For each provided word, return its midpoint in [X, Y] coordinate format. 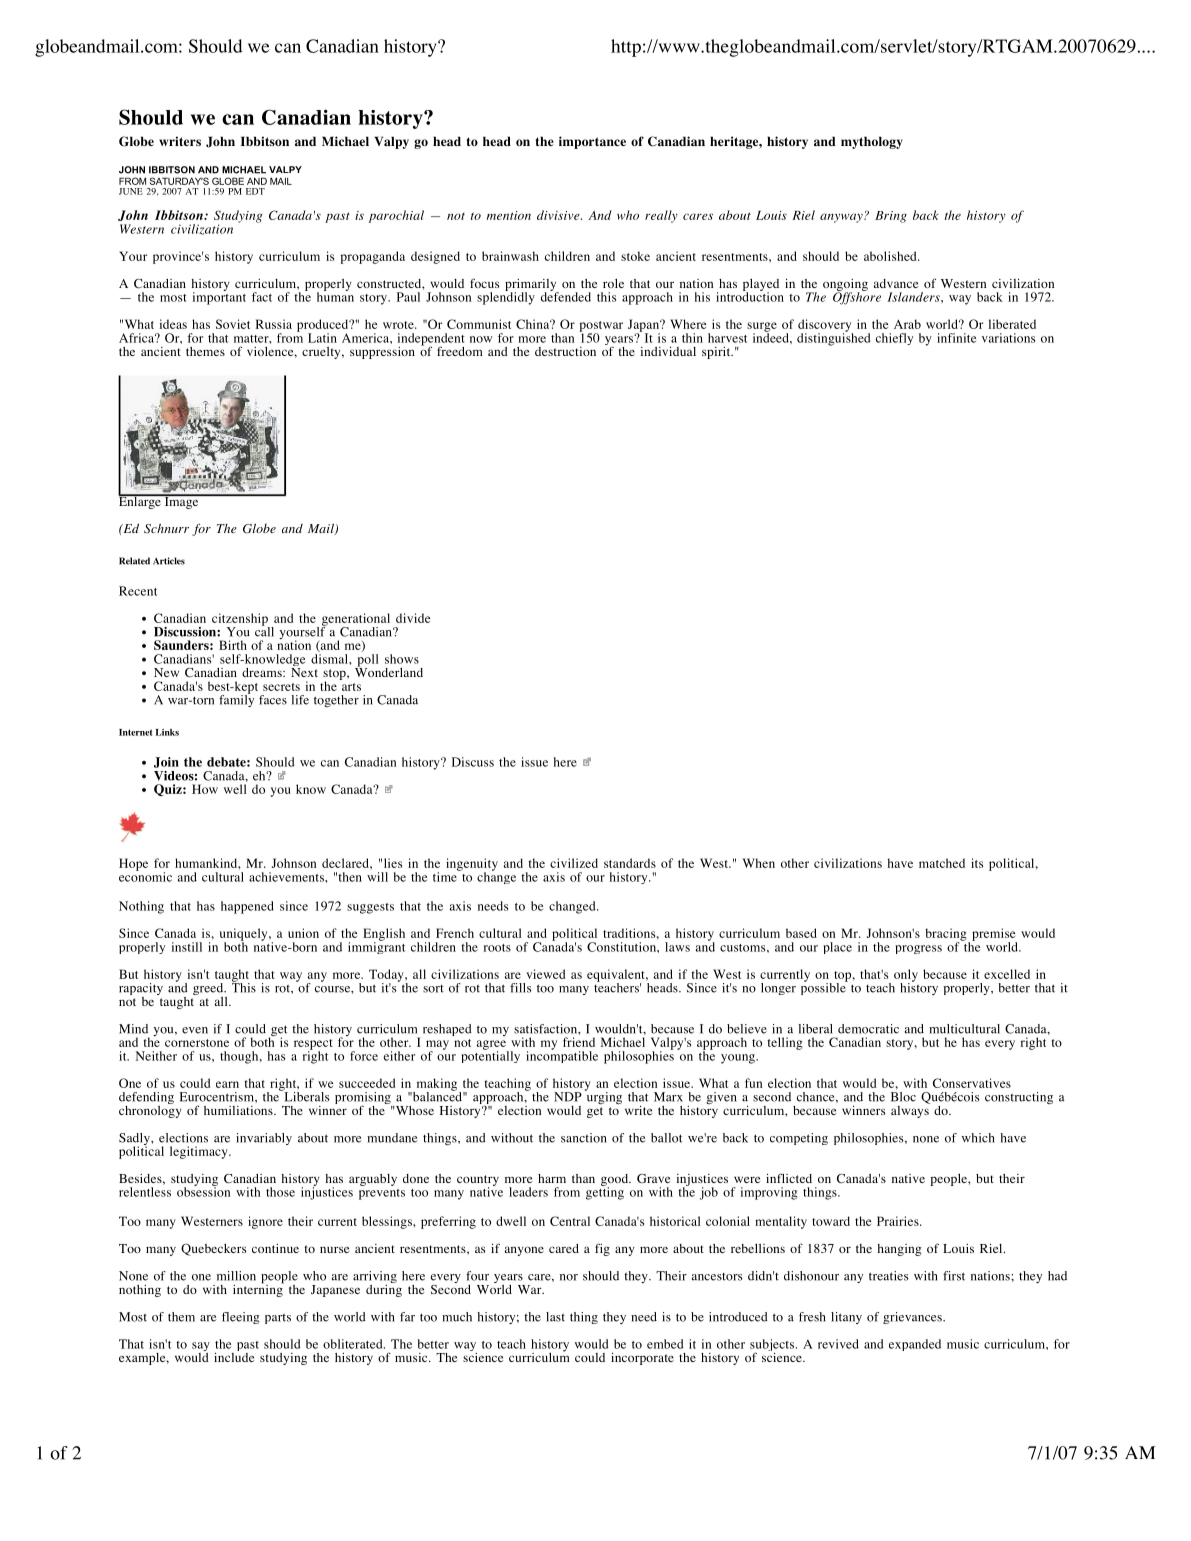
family [236, 700]
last [555, 1317]
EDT [255, 191]
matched [942, 863]
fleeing [241, 1318]
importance [592, 142]
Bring [891, 217]
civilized [574, 863]
